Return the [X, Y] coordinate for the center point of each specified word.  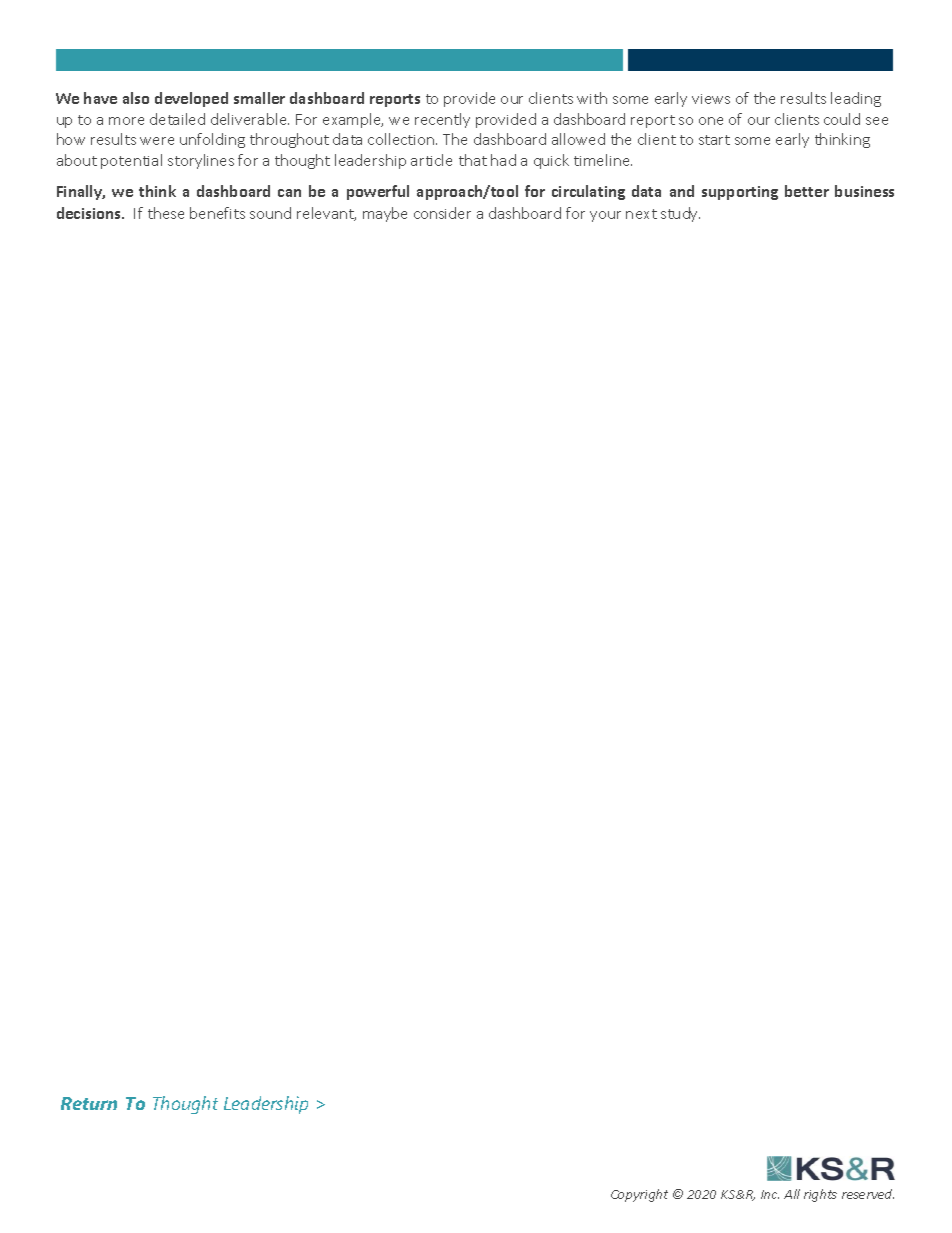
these [166, 213]
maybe [385, 214]
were [157, 141]
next [641, 214]
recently [442, 120]
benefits [217, 213]
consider [442, 213]
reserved [868, 1194]
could [842, 119]
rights [820, 1195]
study [680, 214]
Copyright [639, 1195]
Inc [770, 1194]
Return [89, 1103]
